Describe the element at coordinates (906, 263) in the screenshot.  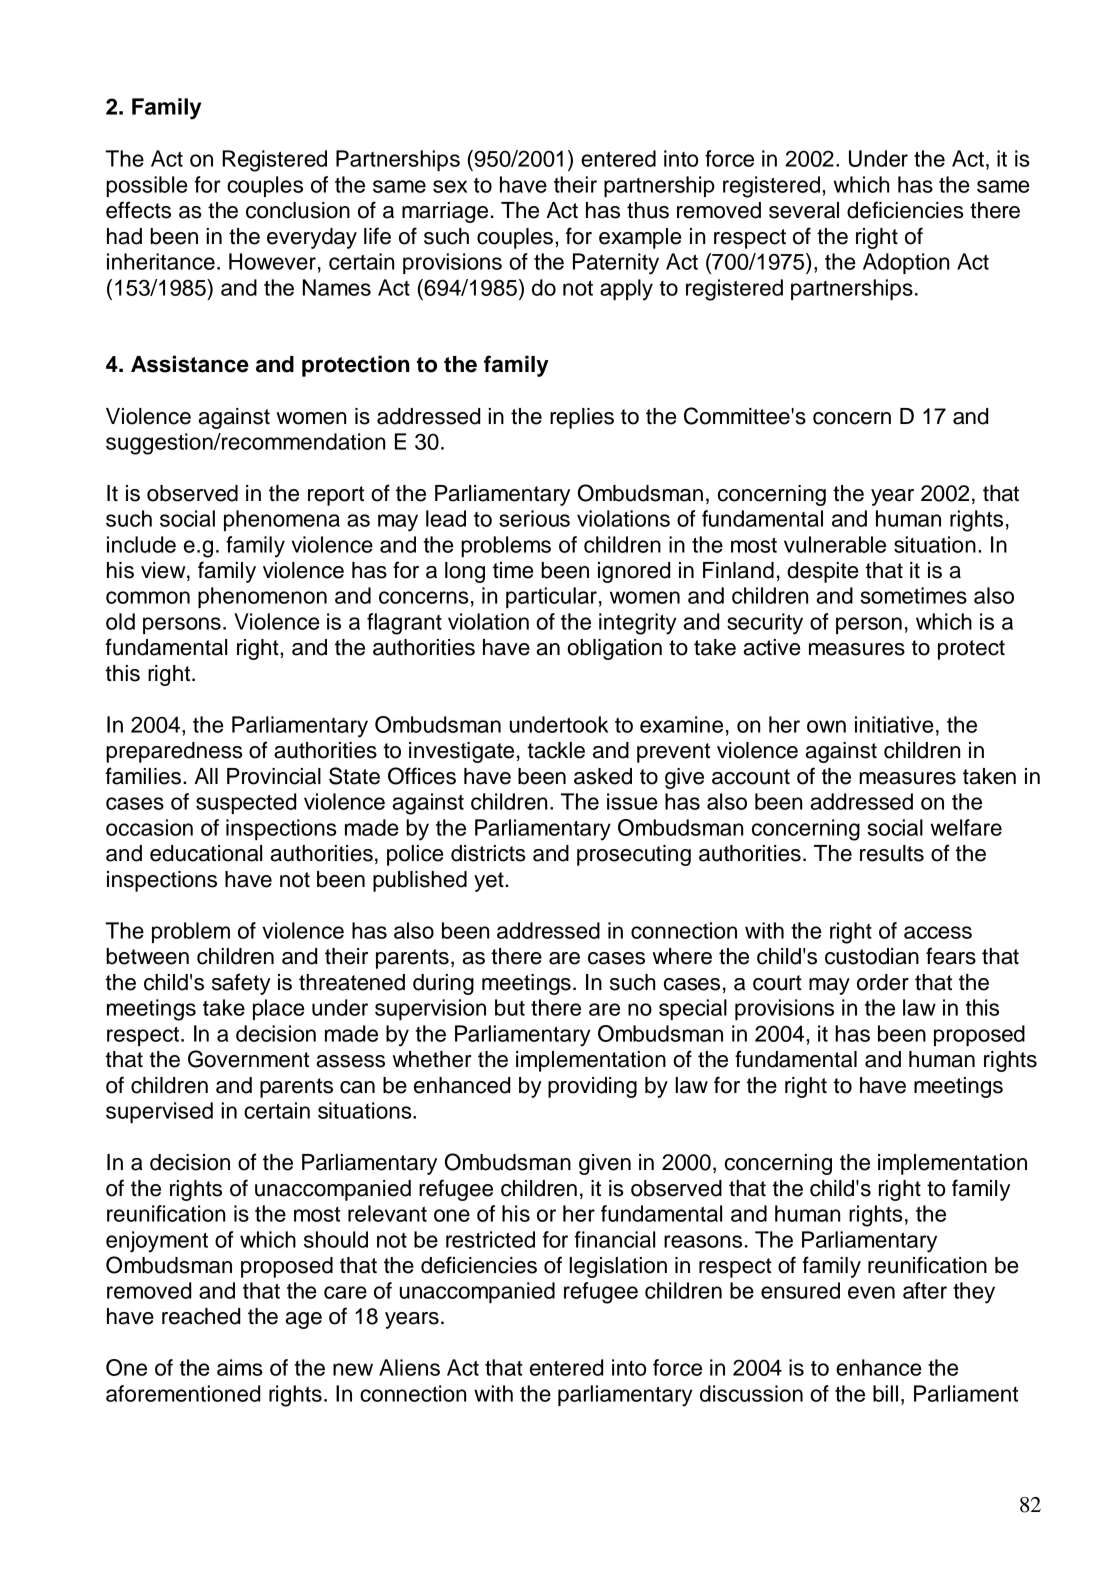
I see `Adoption` at that location.
